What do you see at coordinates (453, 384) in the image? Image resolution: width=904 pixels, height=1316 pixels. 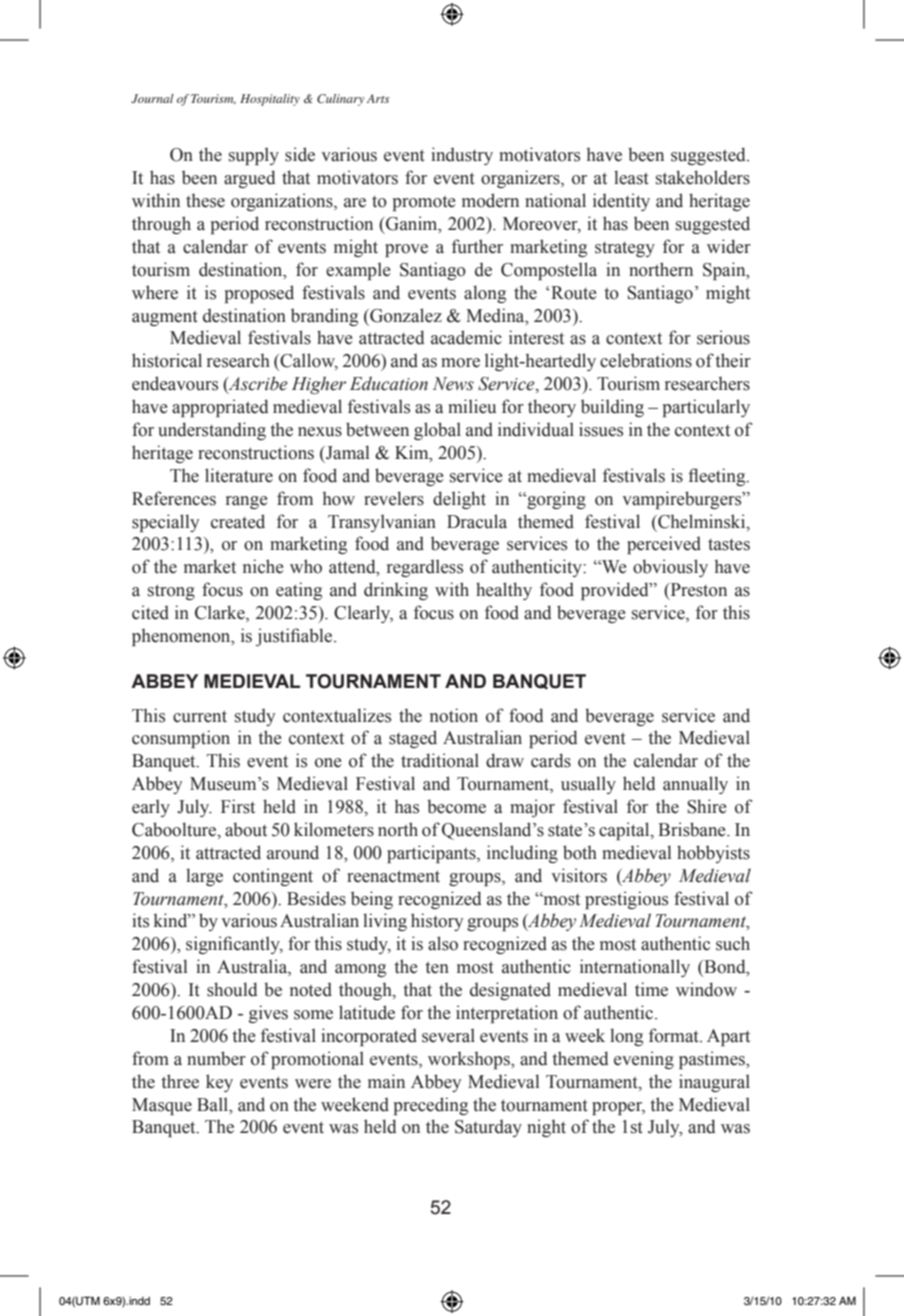 I see `News` at bounding box center [453, 384].
